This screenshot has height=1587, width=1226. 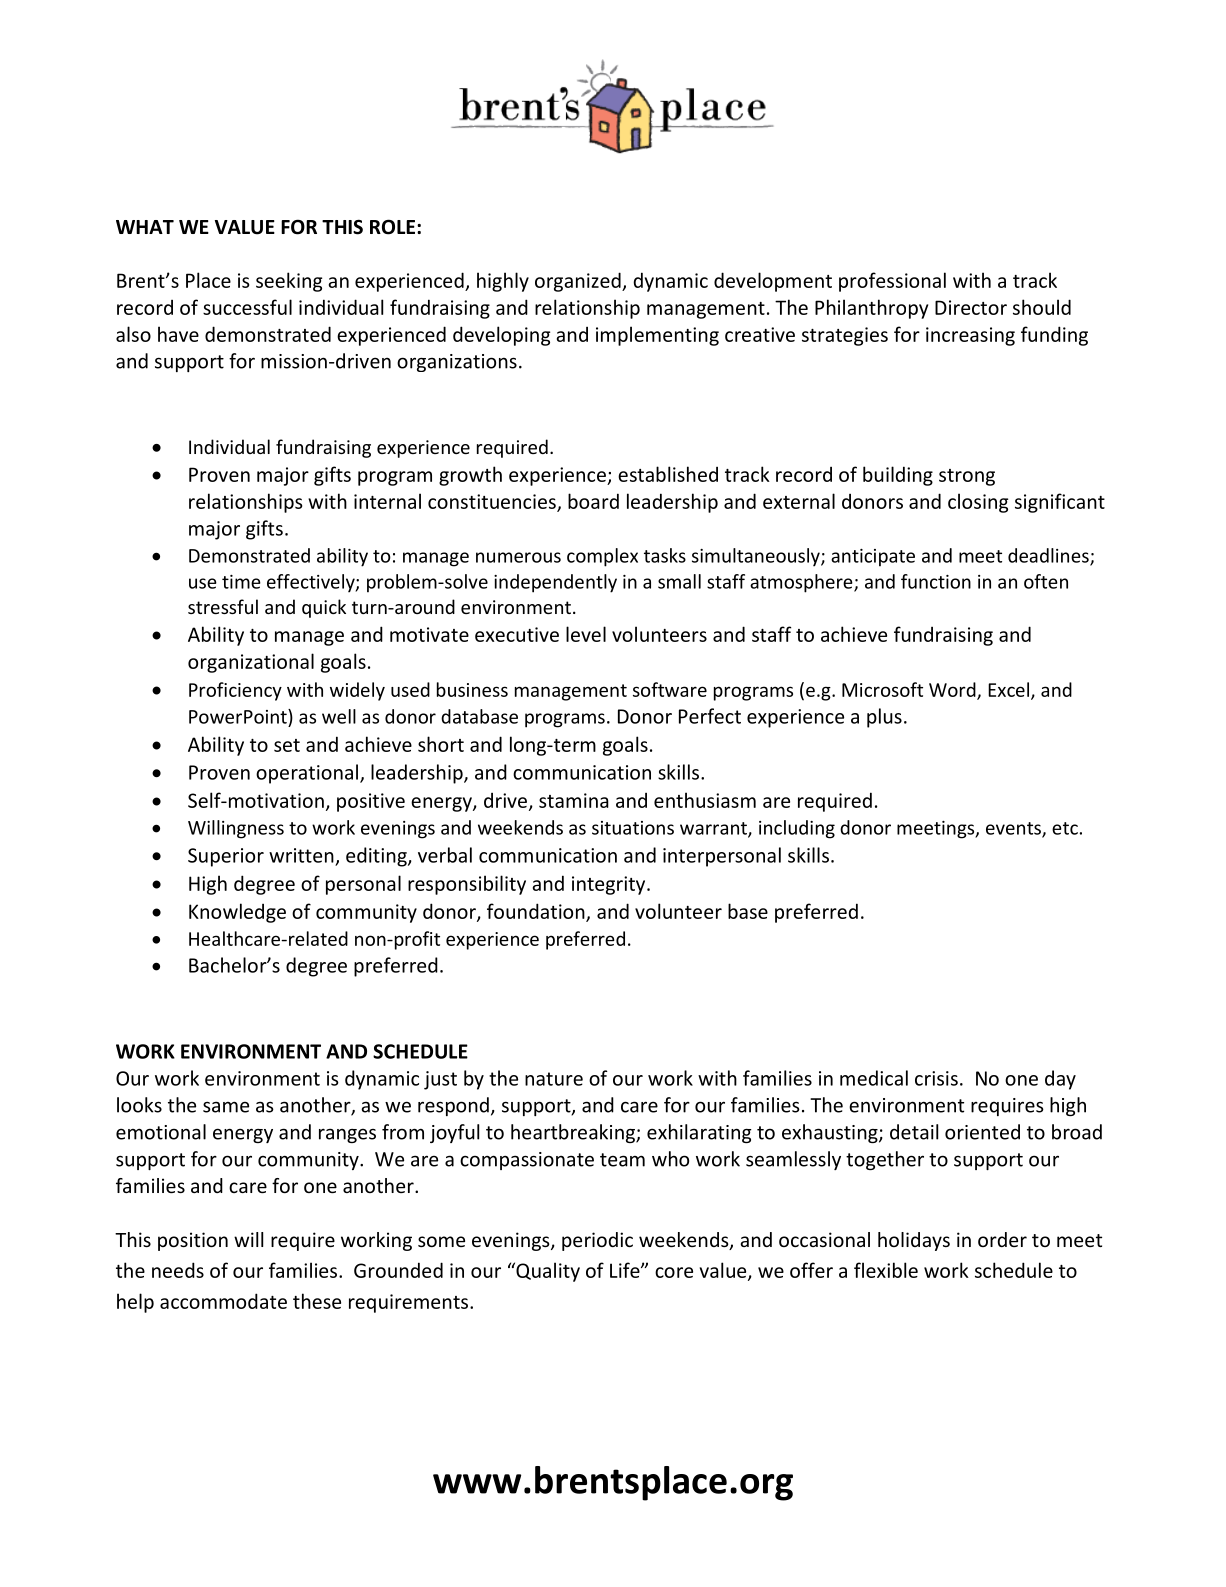 I want to click on Life, so click(x=626, y=1270).
